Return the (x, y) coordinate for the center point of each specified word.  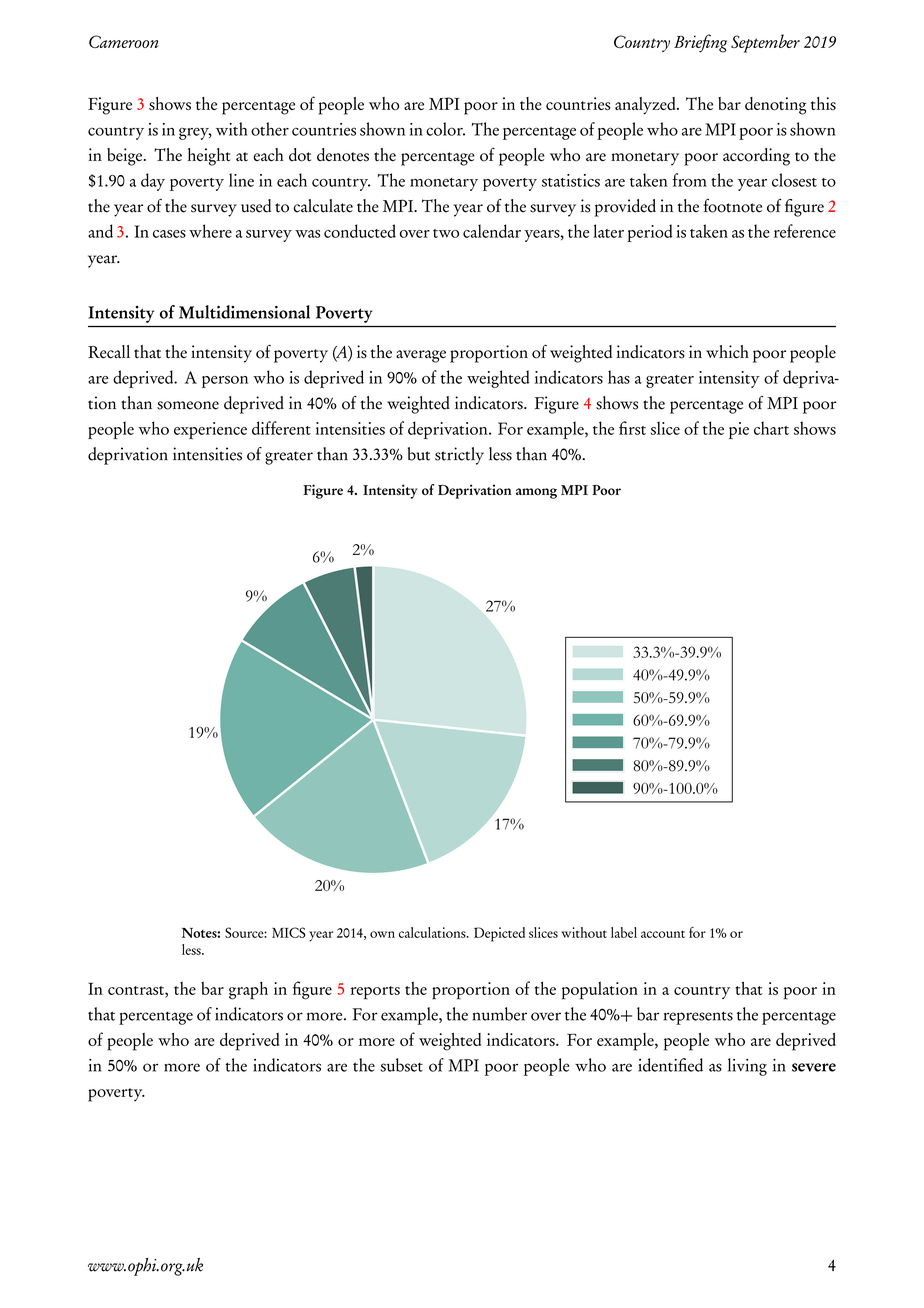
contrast (137, 991)
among (536, 493)
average (421, 356)
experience (210, 430)
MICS (288, 932)
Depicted (499, 934)
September (765, 43)
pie (739, 430)
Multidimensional (244, 312)
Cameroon (124, 41)
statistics (571, 180)
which (727, 352)
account (663, 934)
